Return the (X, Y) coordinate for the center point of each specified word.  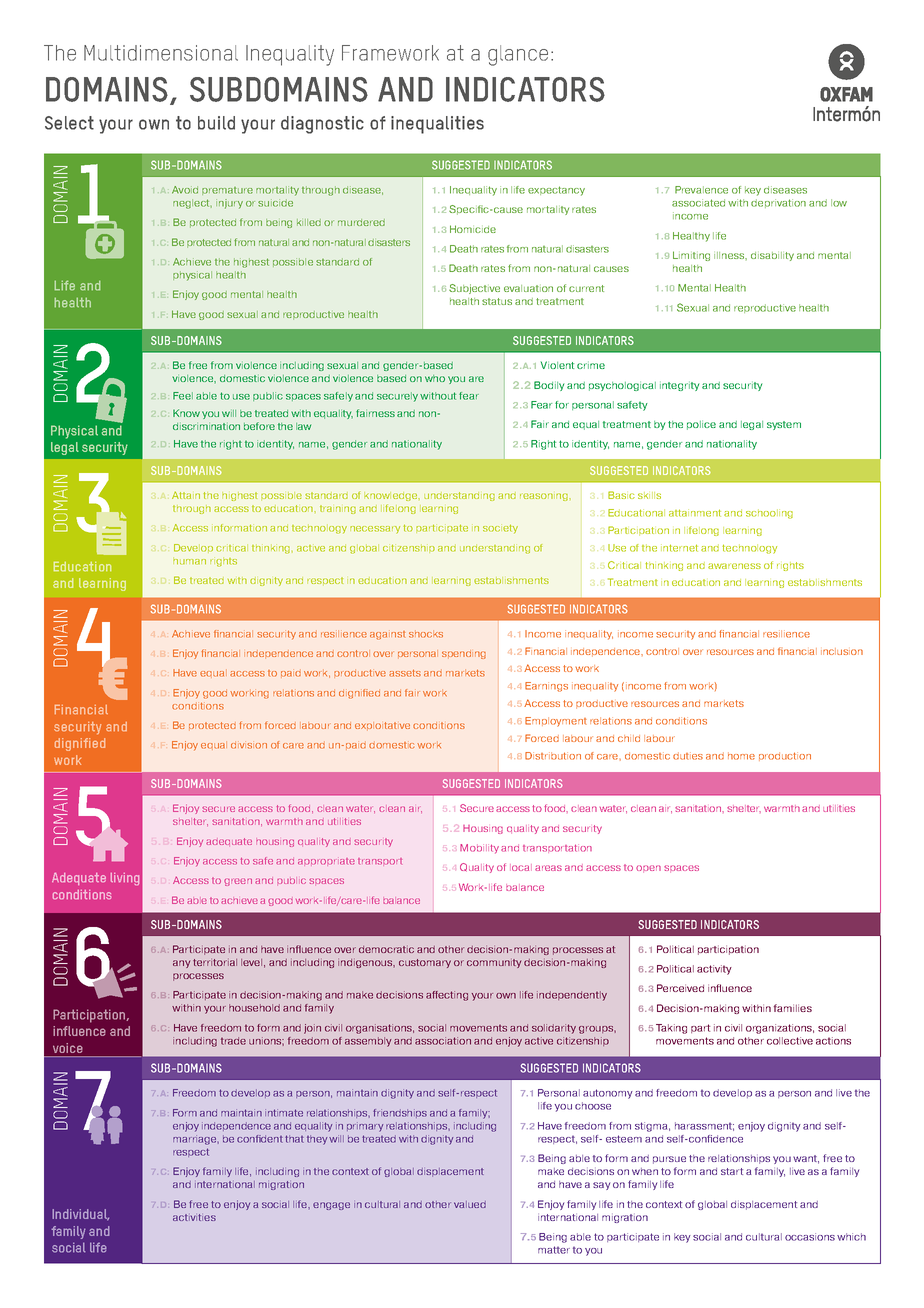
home (741, 756)
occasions (810, 1237)
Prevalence (701, 190)
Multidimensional (161, 53)
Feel (183, 396)
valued (470, 1204)
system (784, 425)
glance (518, 55)
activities (194, 1217)
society (500, 529)
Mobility (479, 849)
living (125, 879)
